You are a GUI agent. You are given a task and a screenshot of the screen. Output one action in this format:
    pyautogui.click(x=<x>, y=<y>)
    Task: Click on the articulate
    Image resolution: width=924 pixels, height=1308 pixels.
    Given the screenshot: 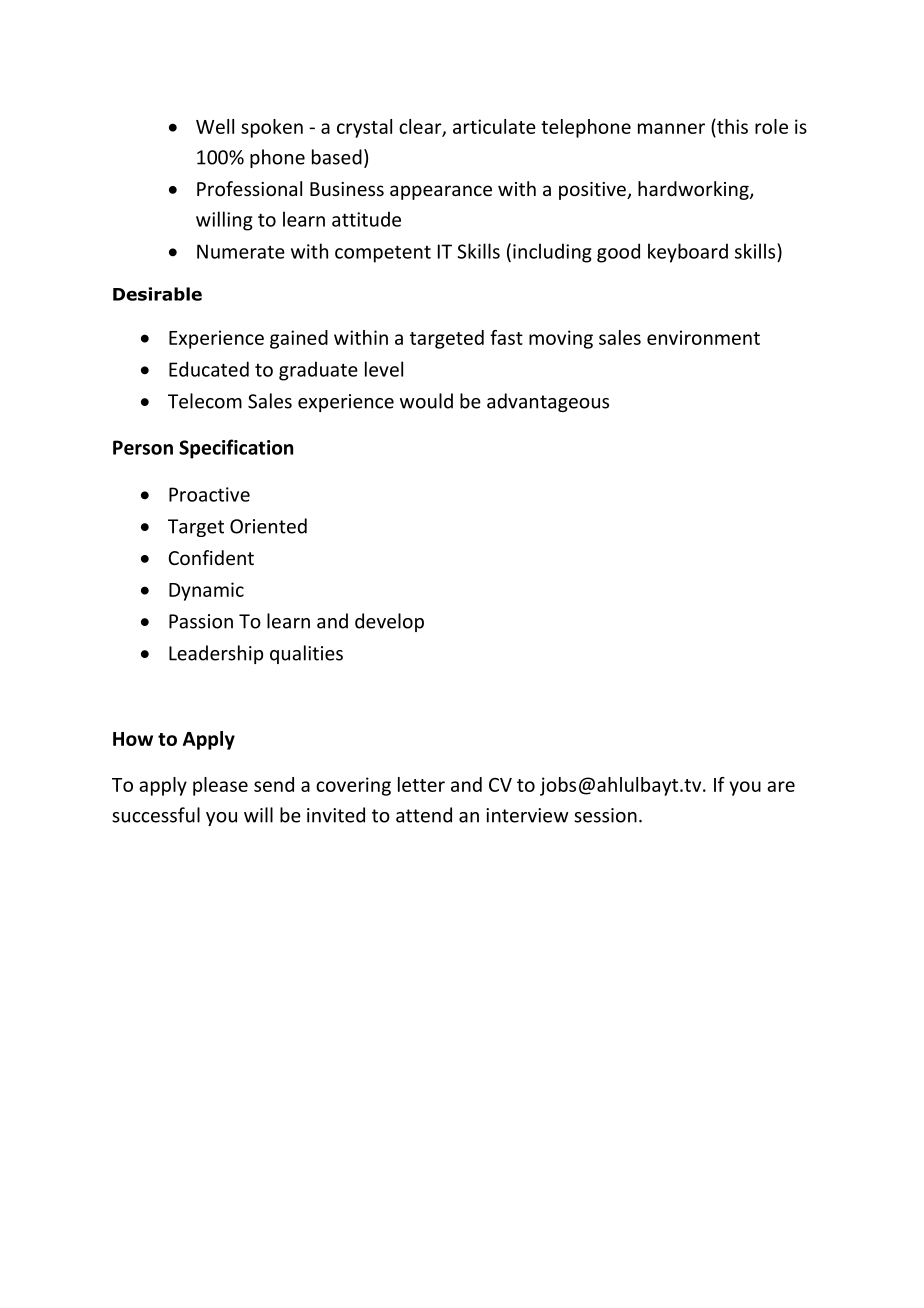 What is the action you would take?
    pyautogui.click(x=494, y=126)
